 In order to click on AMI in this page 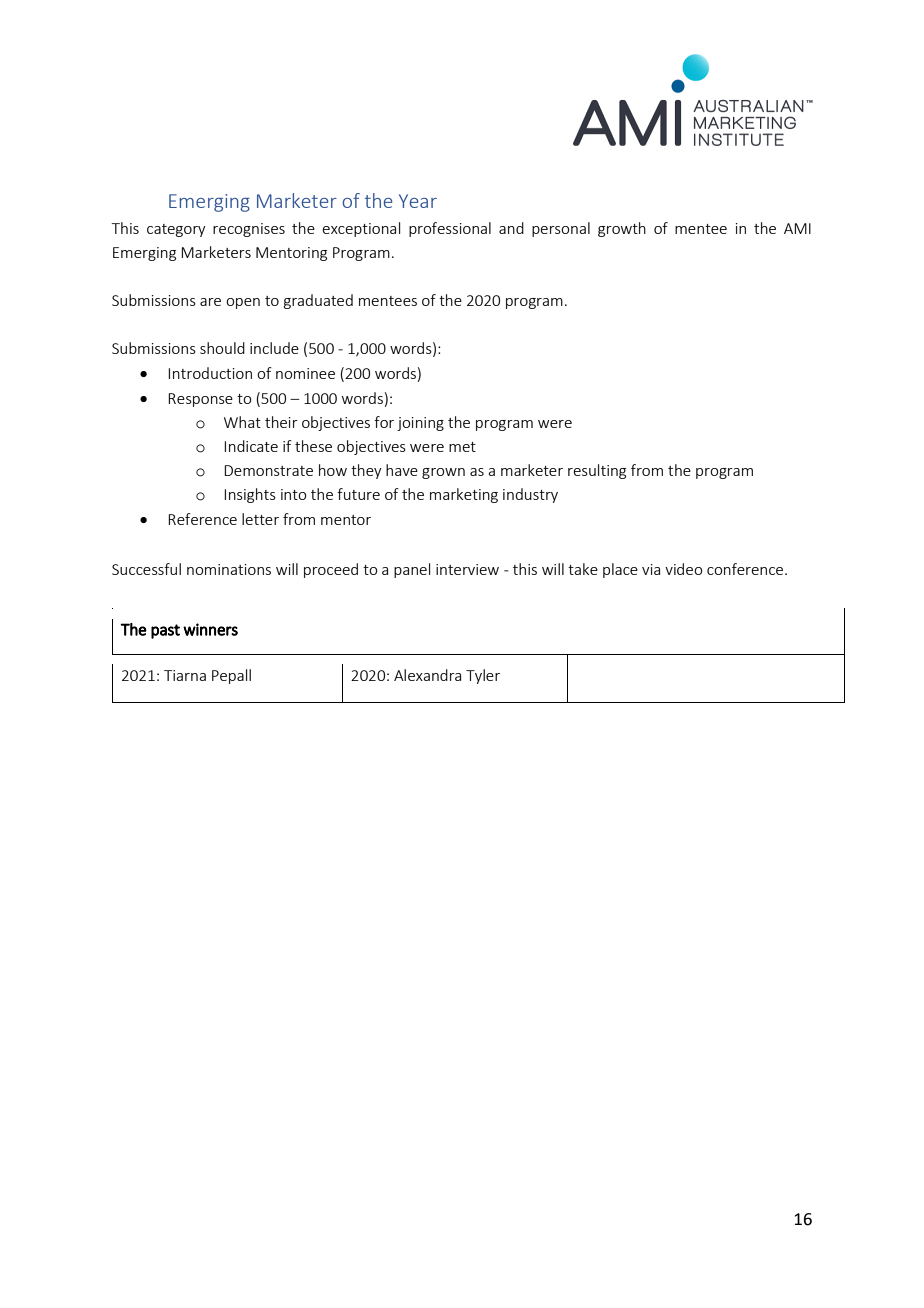, I will do `click(797, 228)`.
